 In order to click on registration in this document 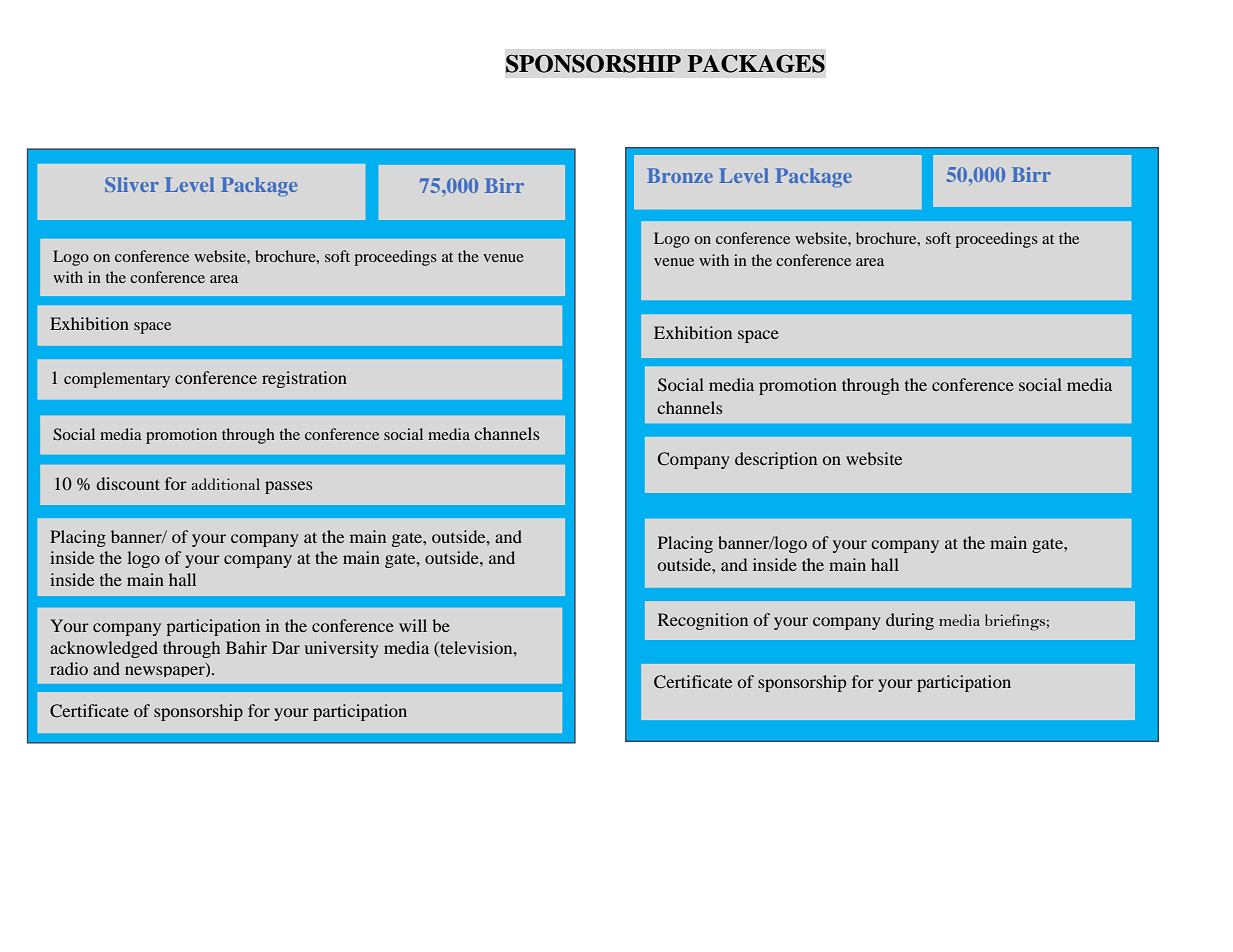, I will do `click(304, 379)`.
